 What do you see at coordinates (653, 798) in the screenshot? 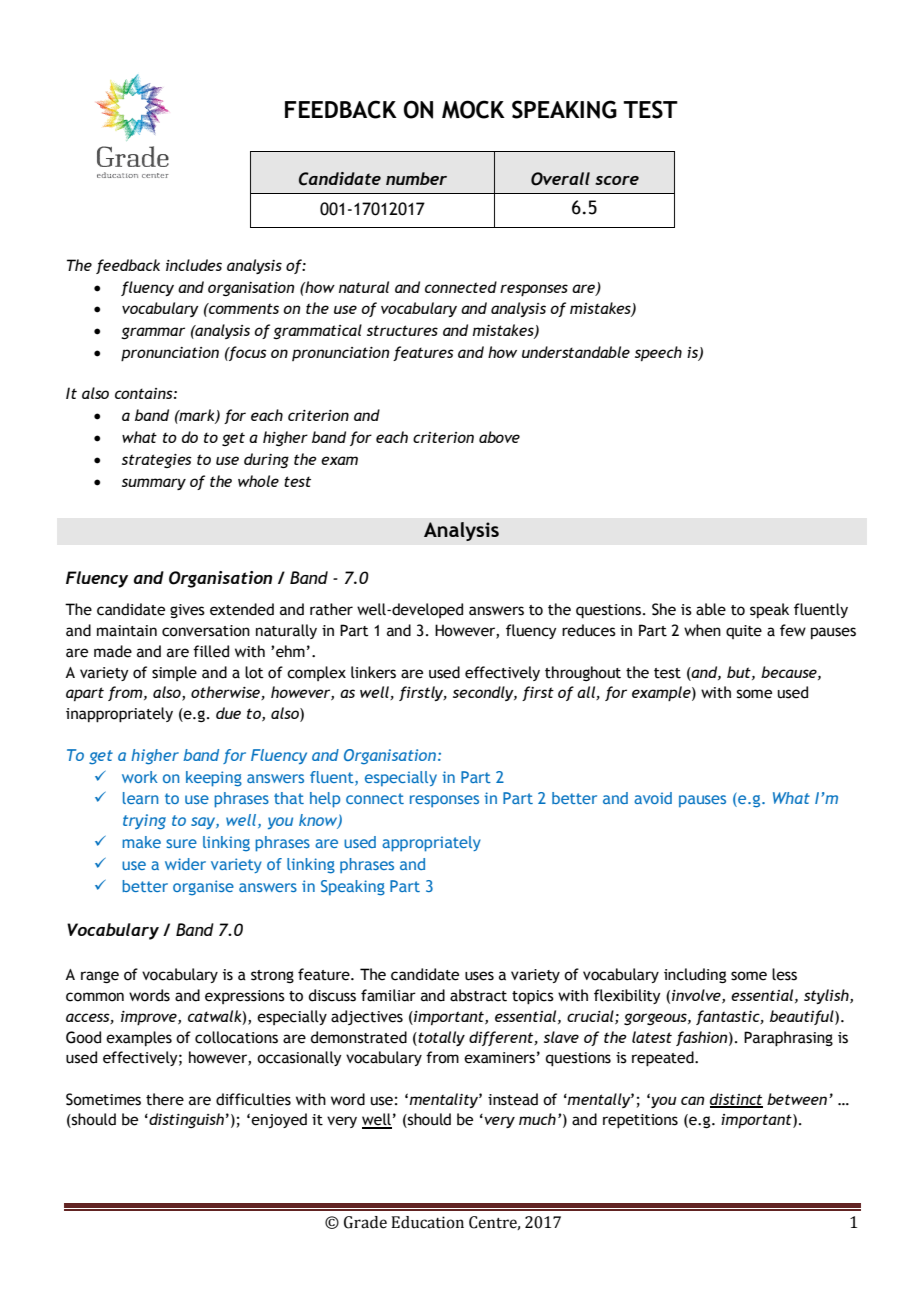
I see `avoid` at bounding box center [653, 798].
